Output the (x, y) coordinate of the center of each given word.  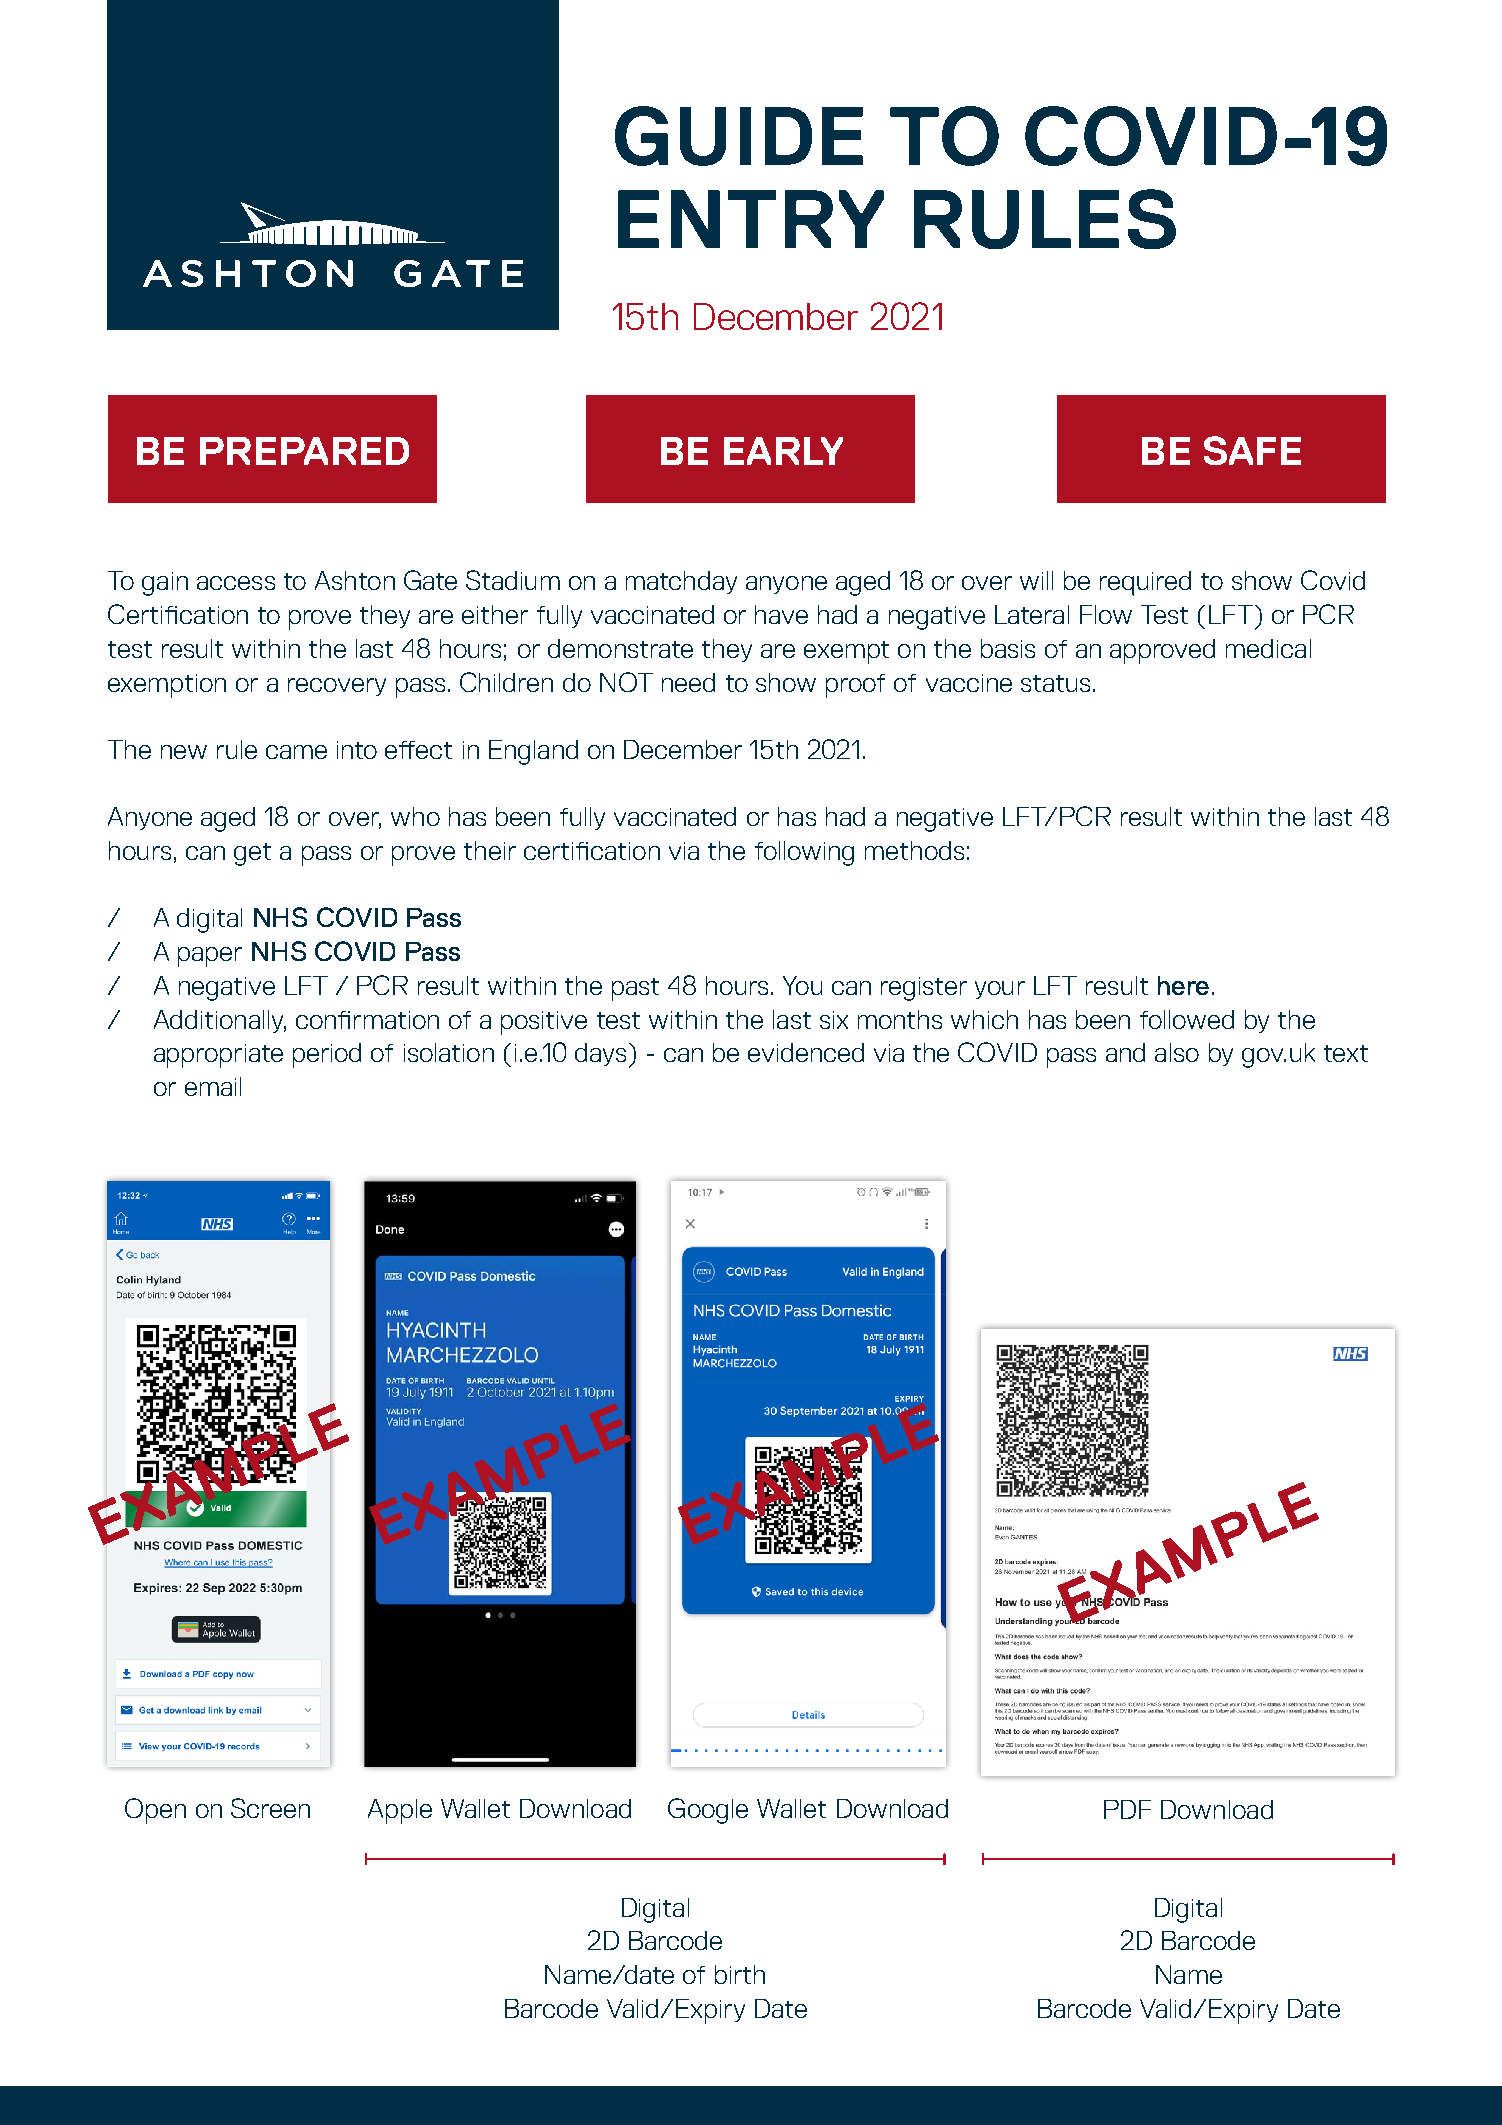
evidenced (806, 1052)
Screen (270, 1808)
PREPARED (304, 451)
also (1177, 1052)
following (804, 853)
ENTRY (751, 219)
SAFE (1252, 450)
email (213, 1086)
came (296, 752)
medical (1268, 648)
